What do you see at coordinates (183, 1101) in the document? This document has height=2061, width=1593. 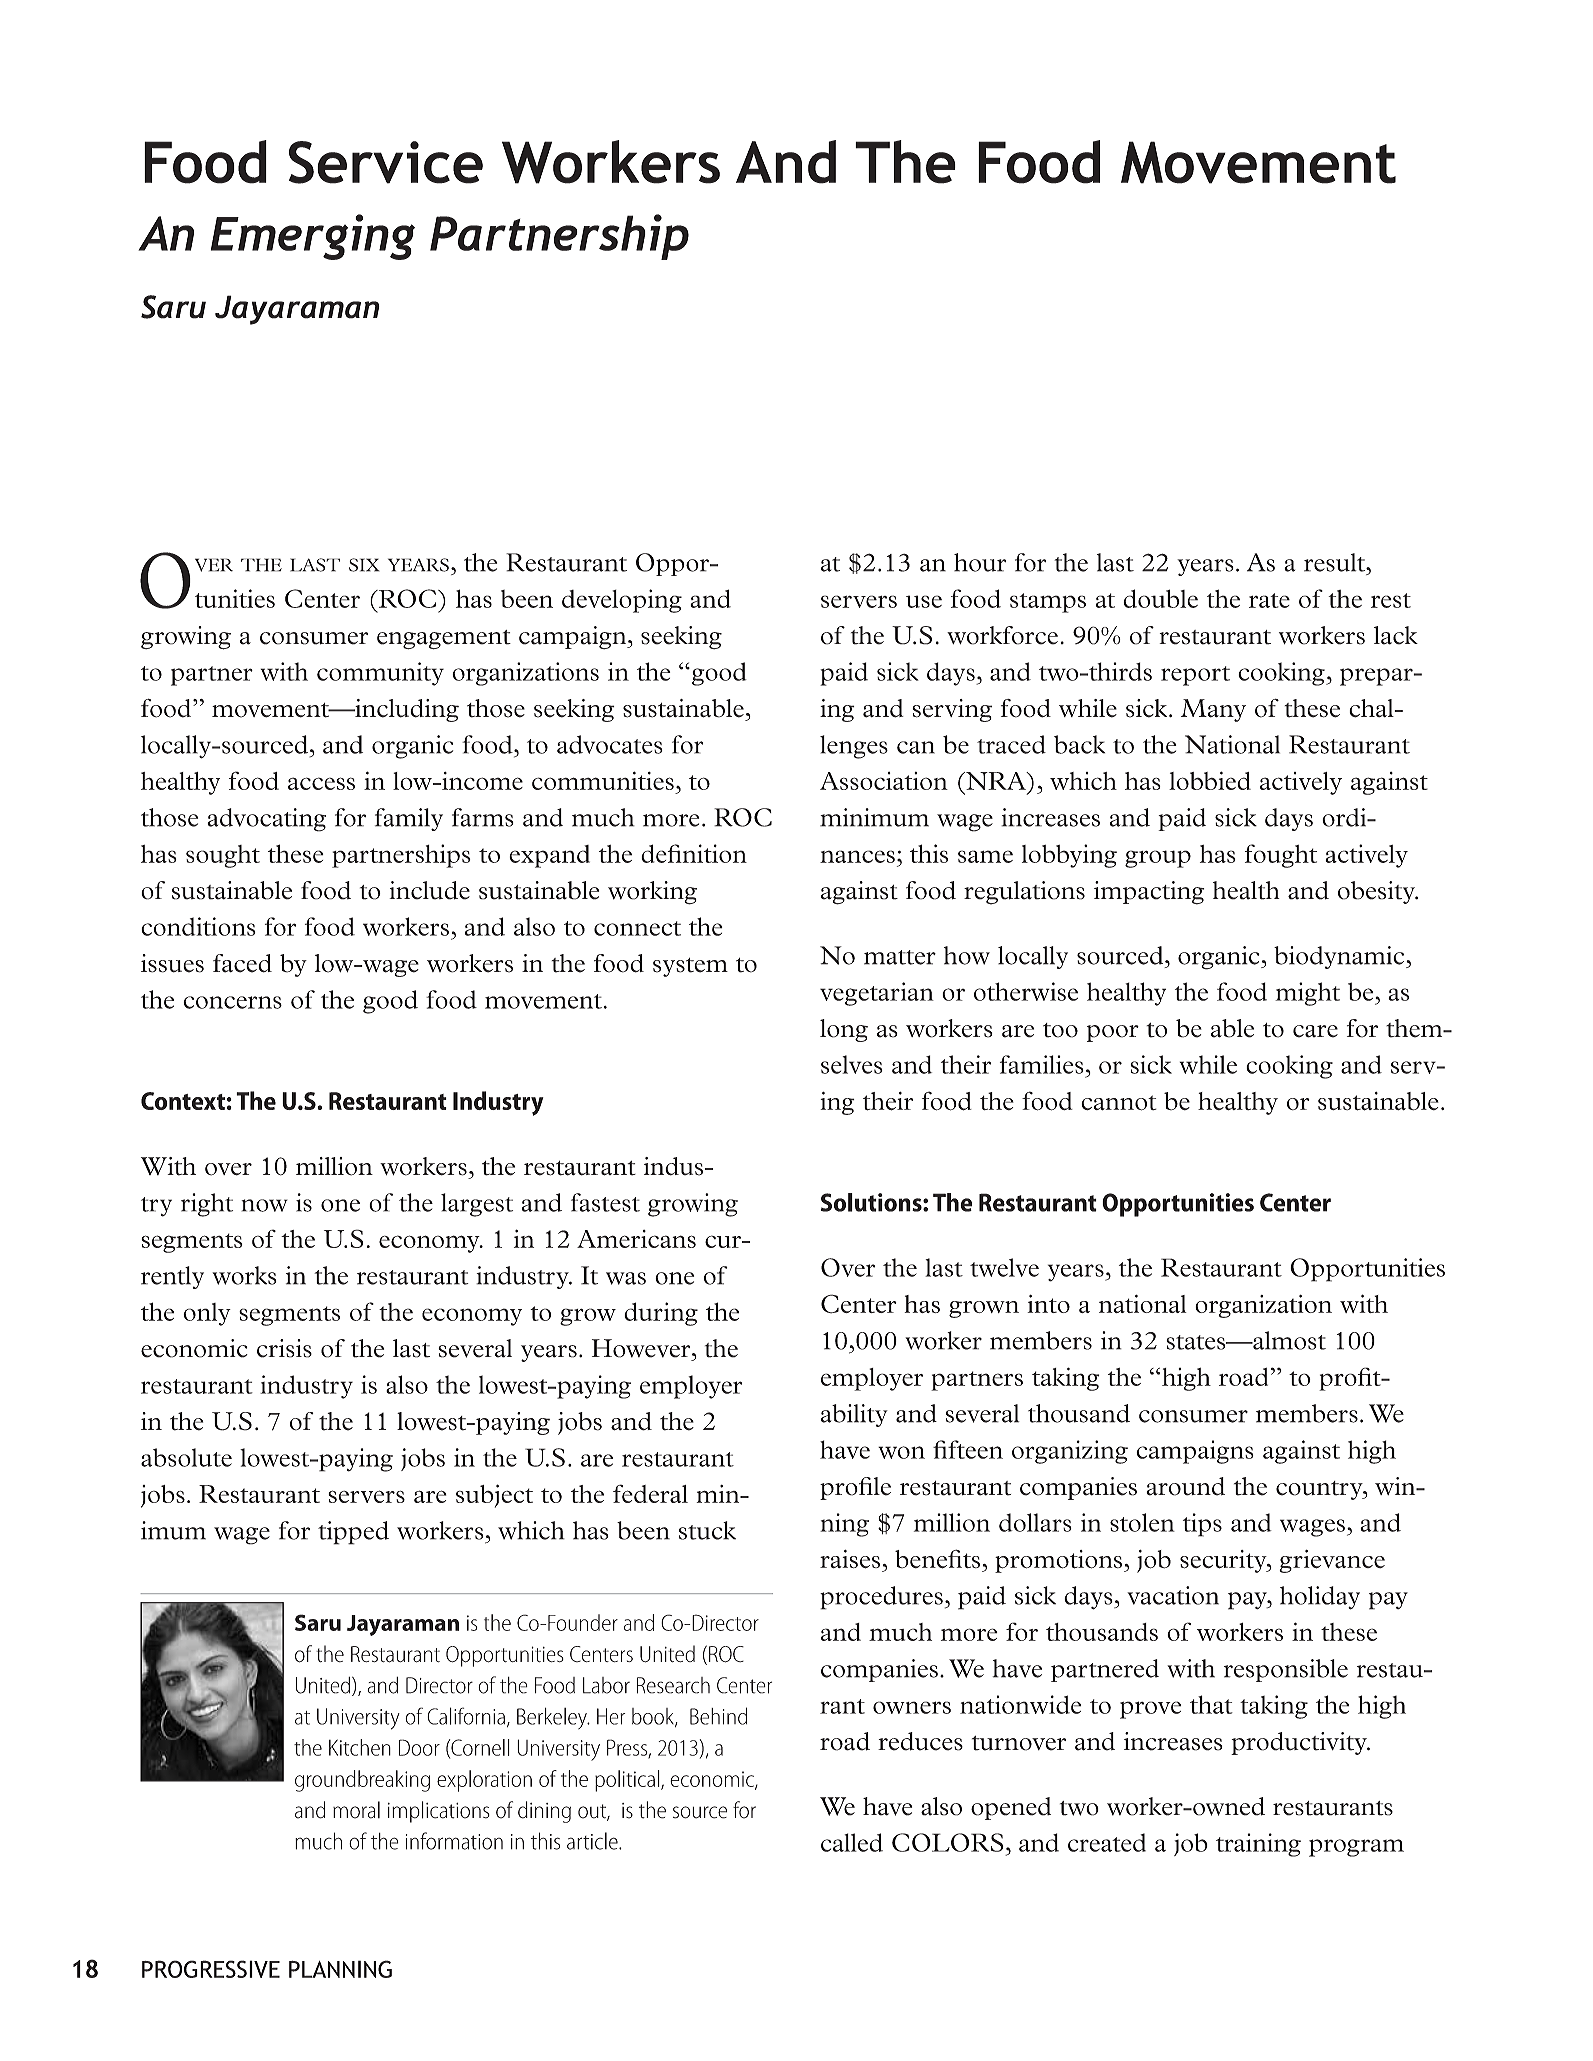 I see `Context` at bounding box center [183, 1101].
